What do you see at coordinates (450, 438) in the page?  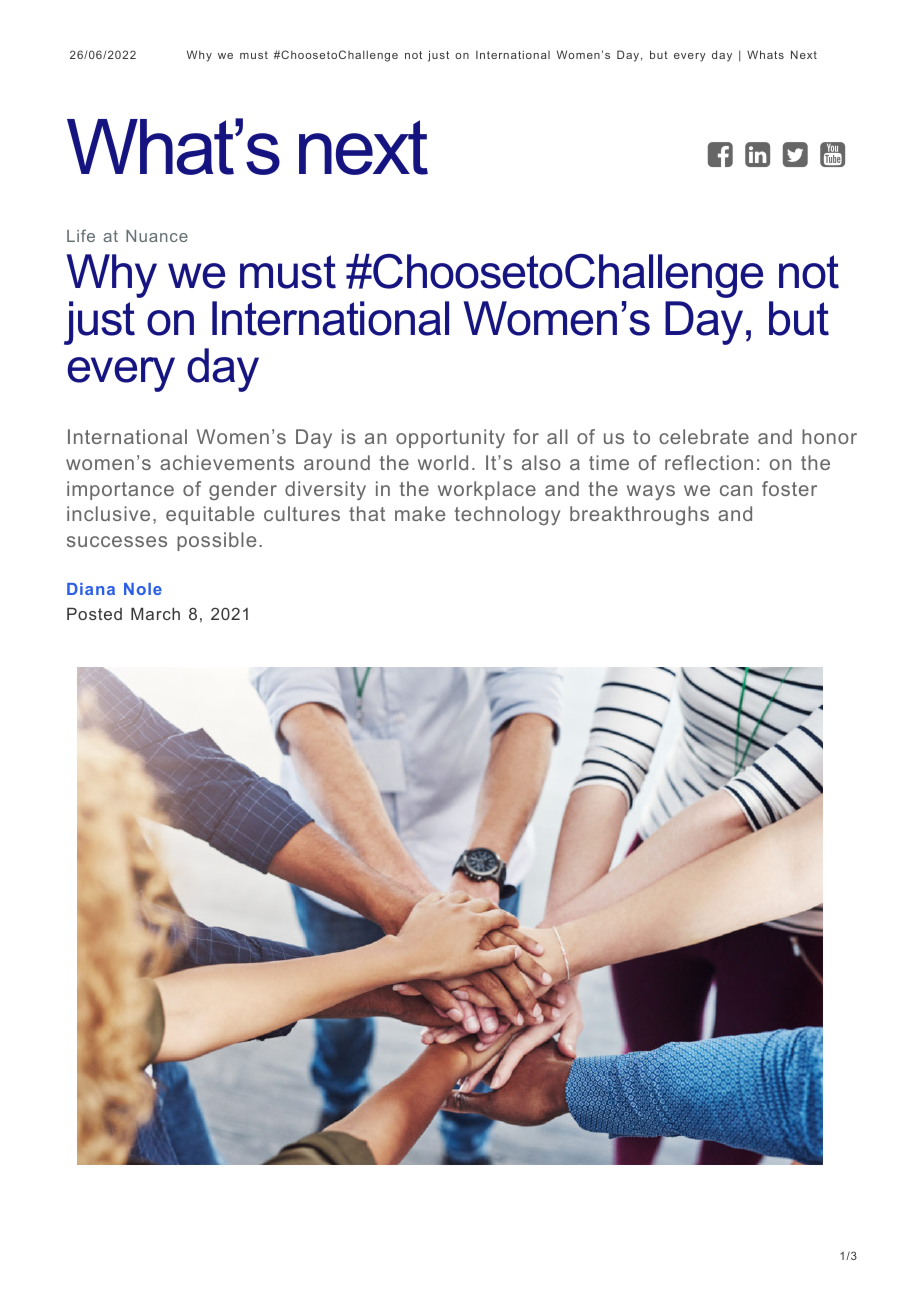 I see `opportunity` at bounding box center [450, 438].
